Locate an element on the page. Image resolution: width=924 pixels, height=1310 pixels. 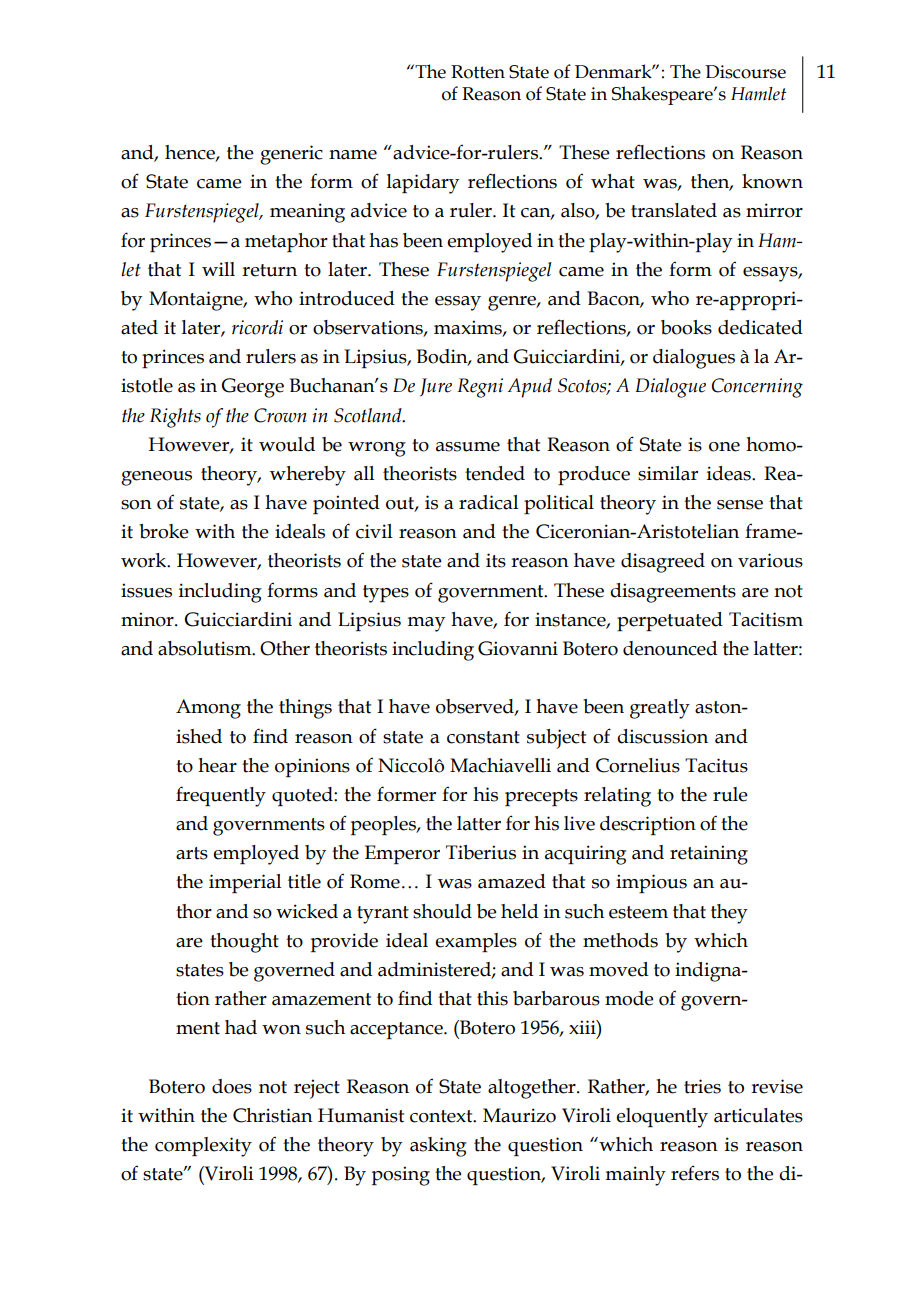
Rights is located at coordinates (175, 418).
